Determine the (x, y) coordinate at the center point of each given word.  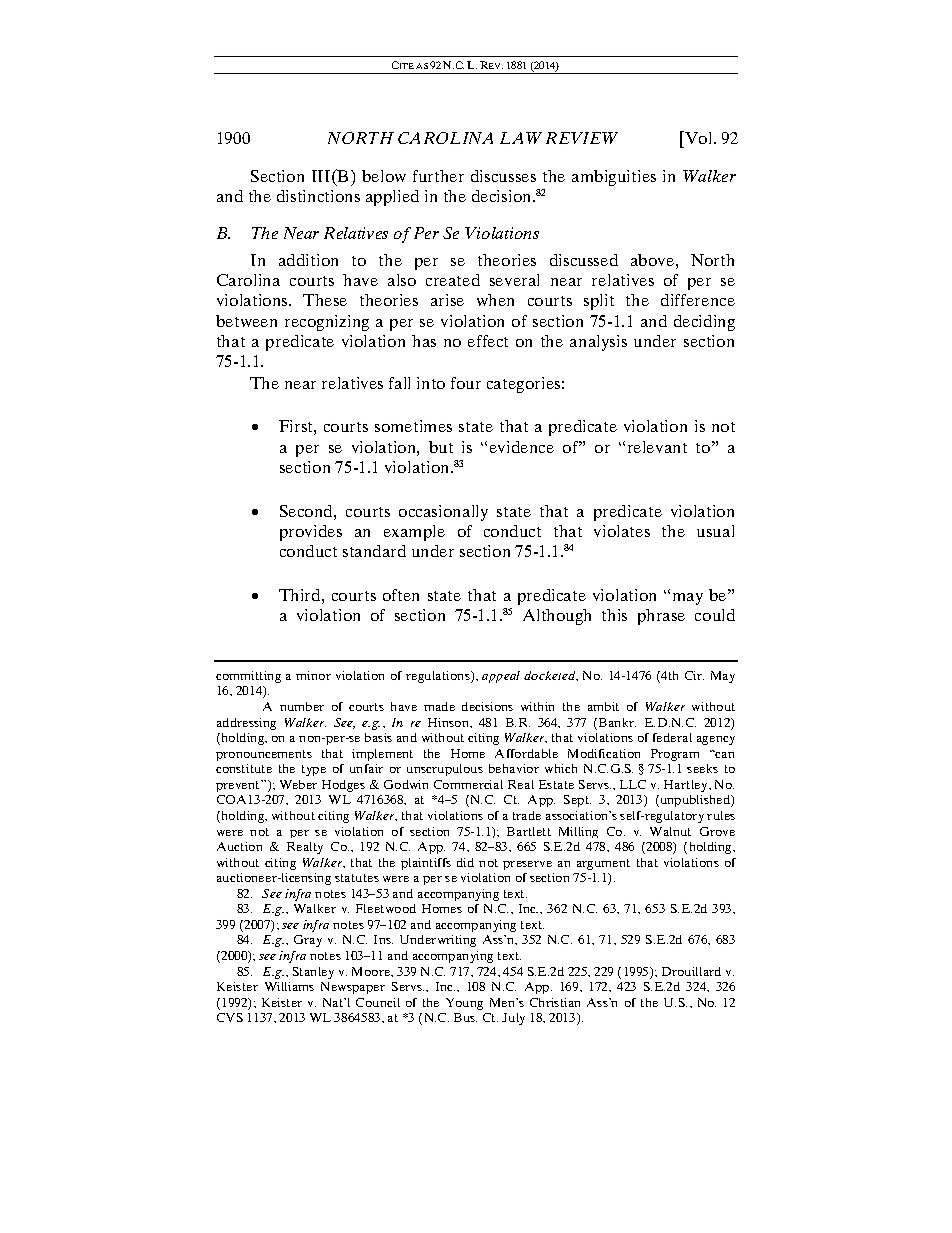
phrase (661, 617)
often (401, 595)
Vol (699, 137)
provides (311, 533)
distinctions (318, 196)
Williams (289, 986)
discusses (503, 176)
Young (464, 1004)
